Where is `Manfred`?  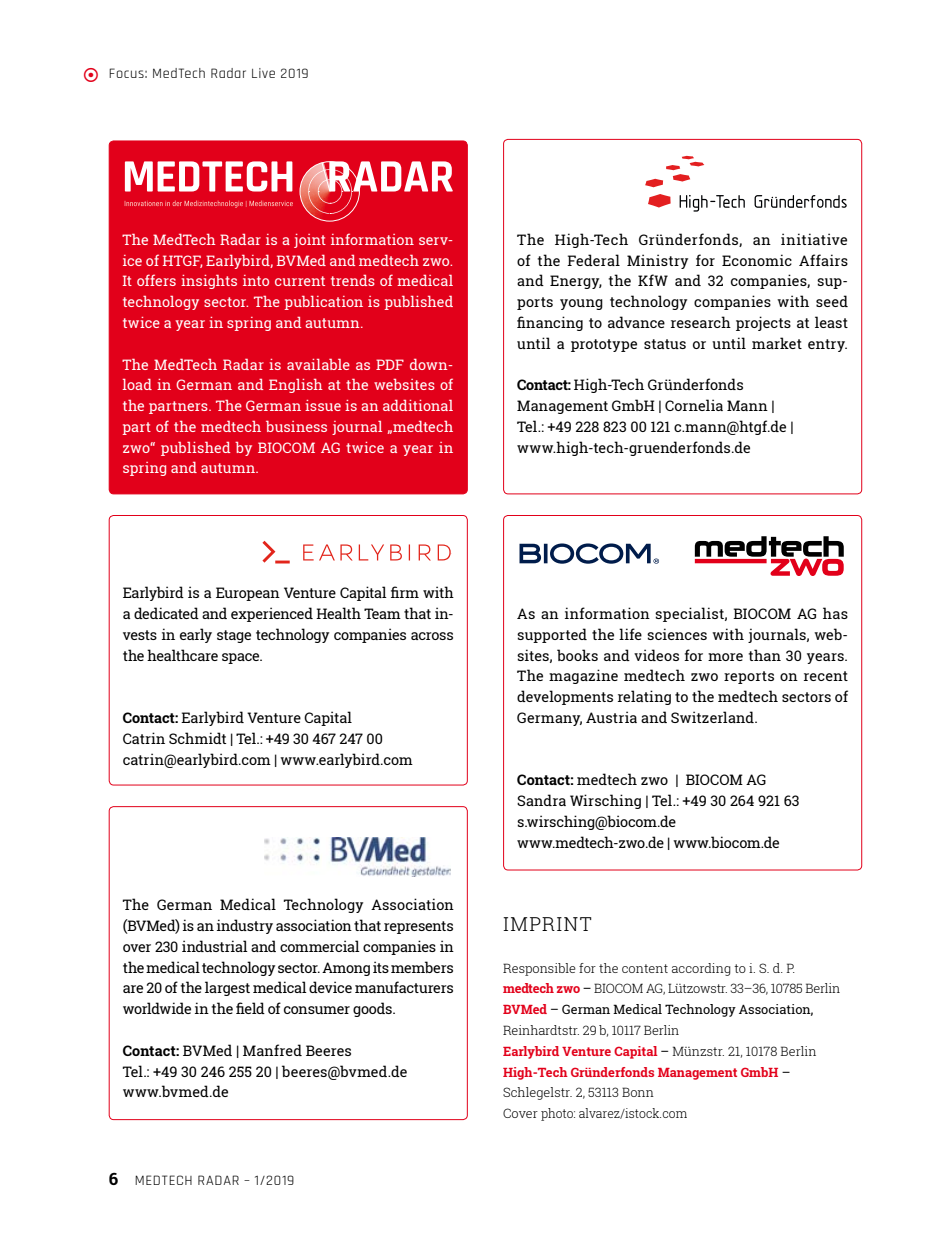 Manfred is located at coordinates (272, 1050).
